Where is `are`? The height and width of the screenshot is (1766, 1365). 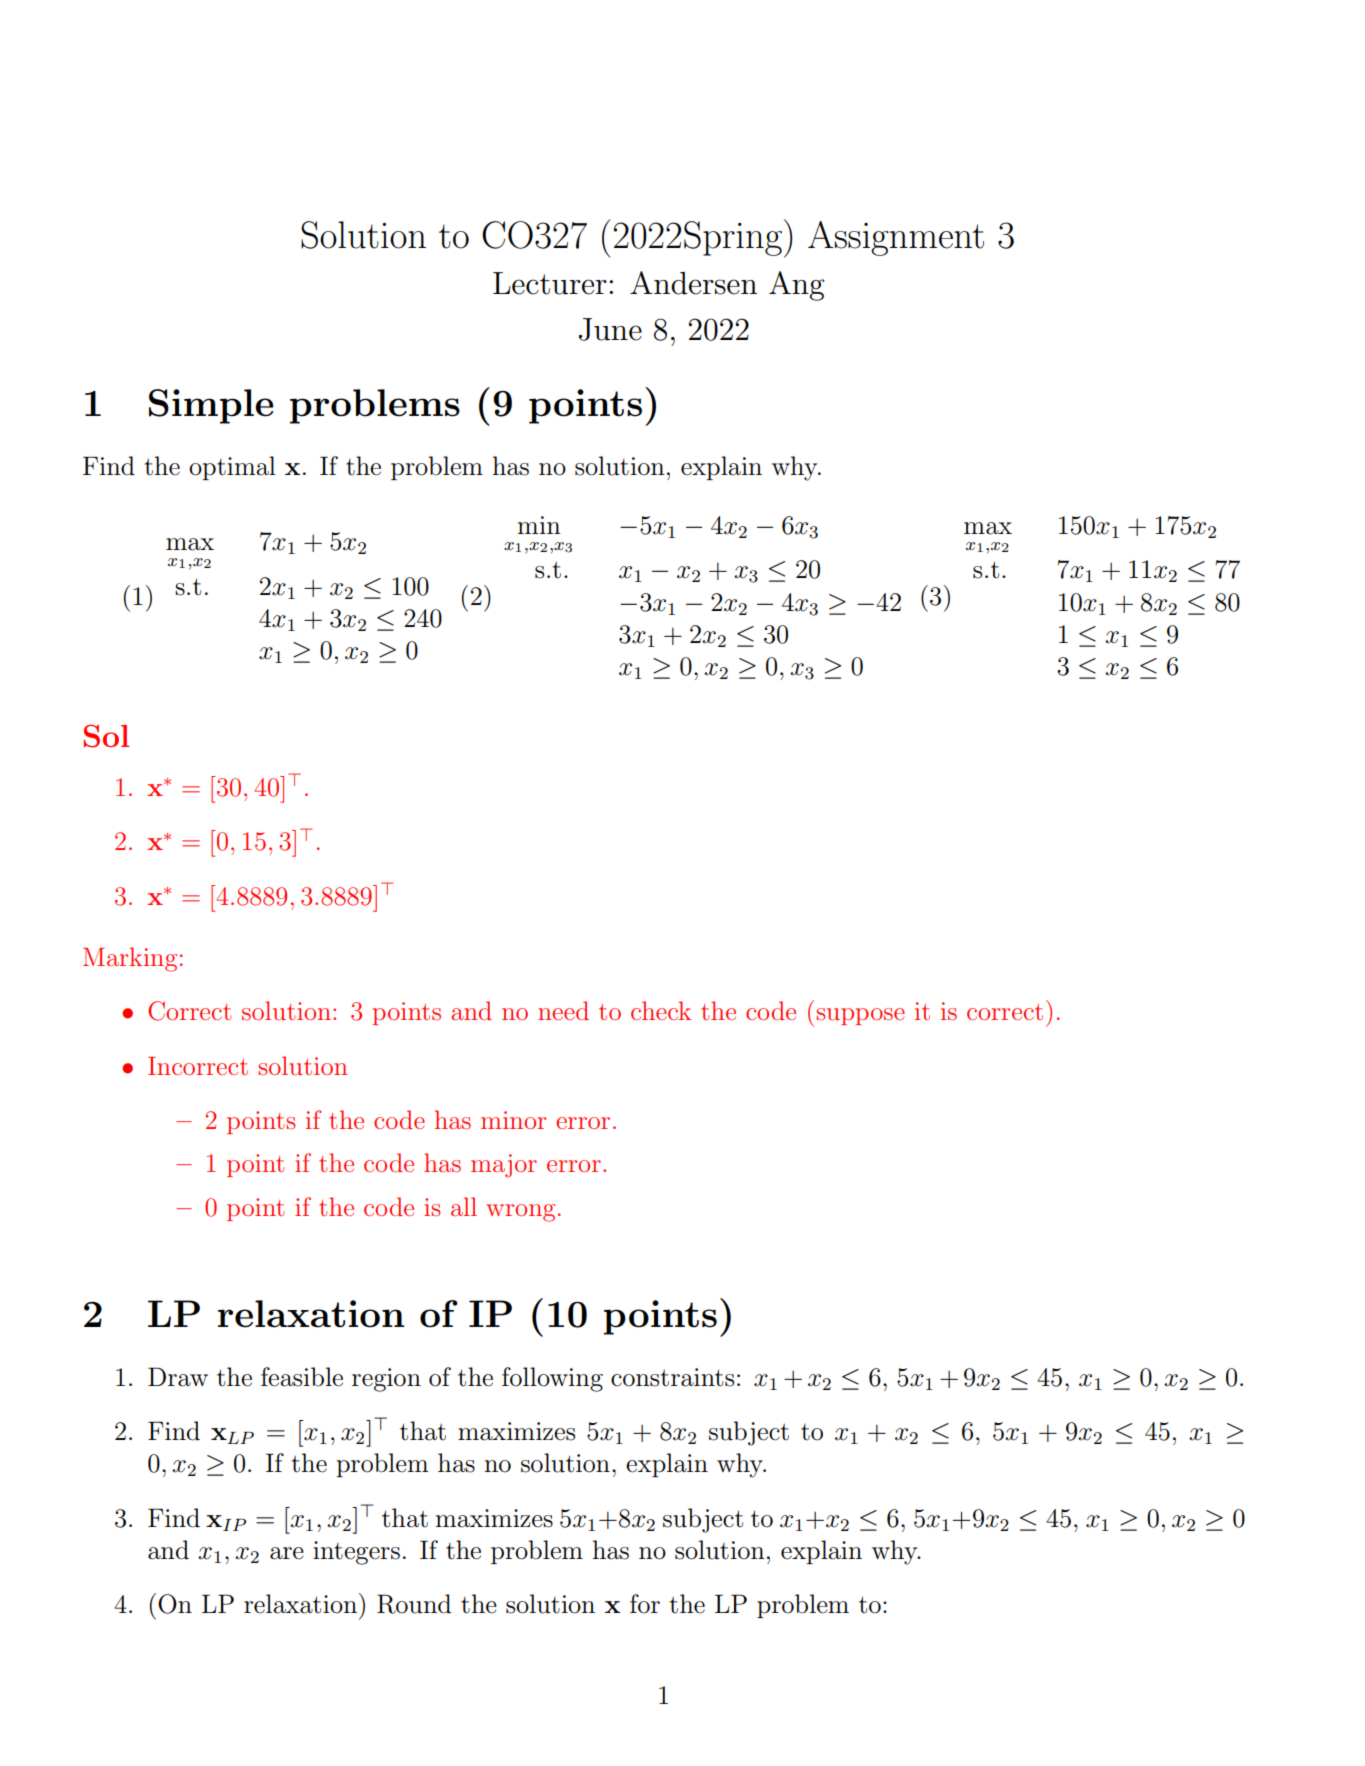 are is located at coordinates (287, 1553).
